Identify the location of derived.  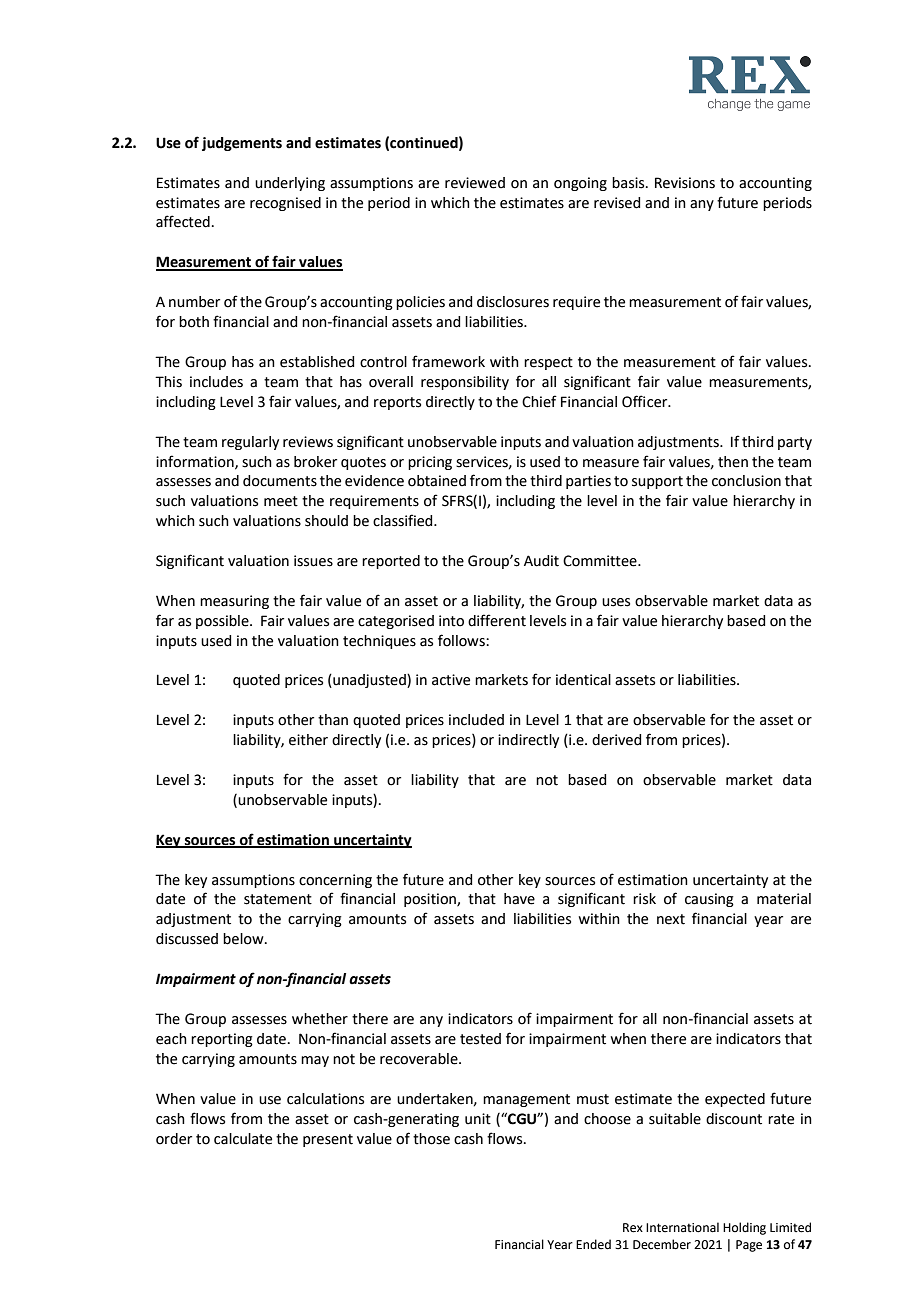
(616, 740).
